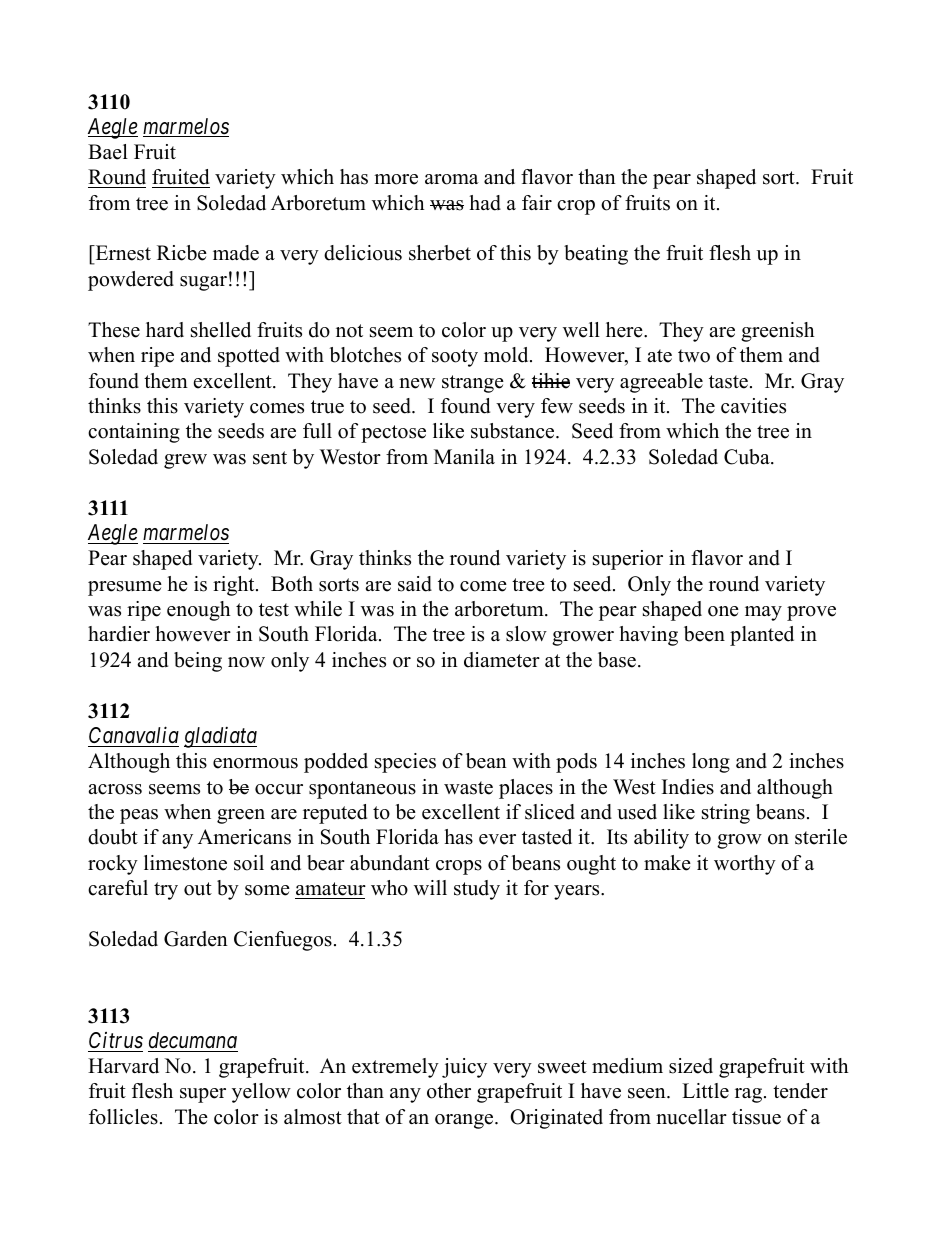 The width and height of the page is (952, 1233). I want to click on diameter, so click(502, 660).
